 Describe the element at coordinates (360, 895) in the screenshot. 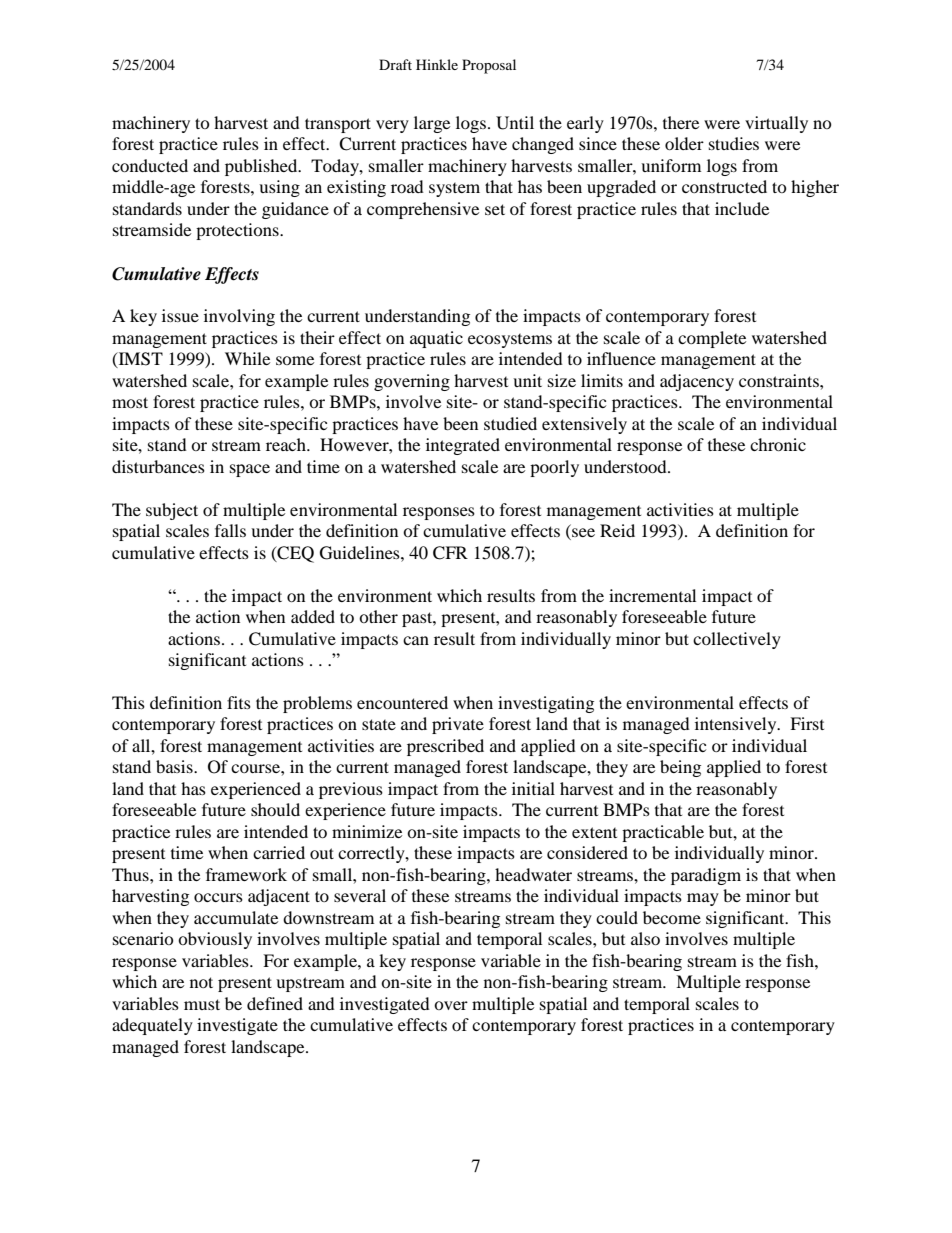

I see `several` at that location.
